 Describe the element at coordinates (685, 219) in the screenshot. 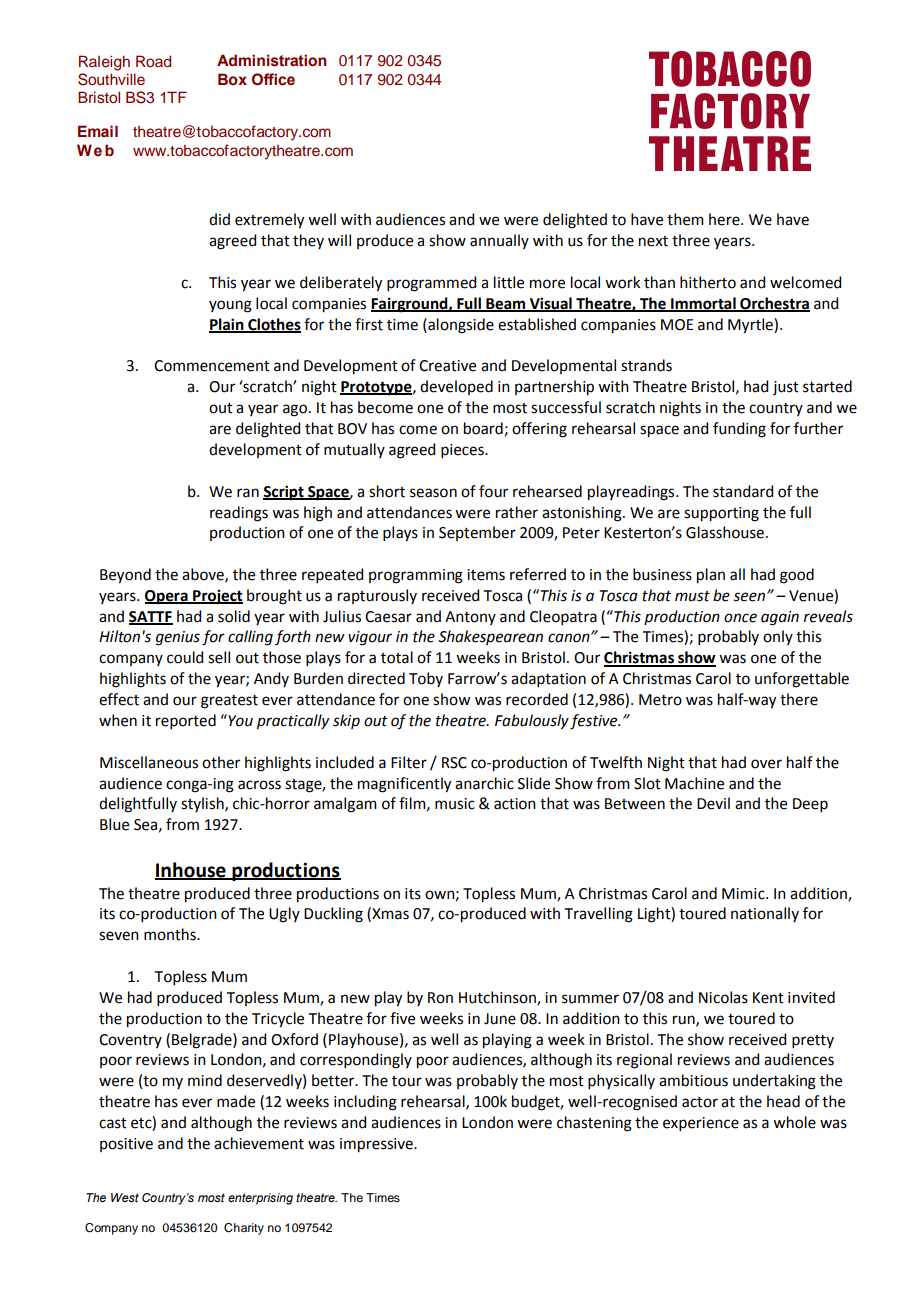

I see `them` at that location.
